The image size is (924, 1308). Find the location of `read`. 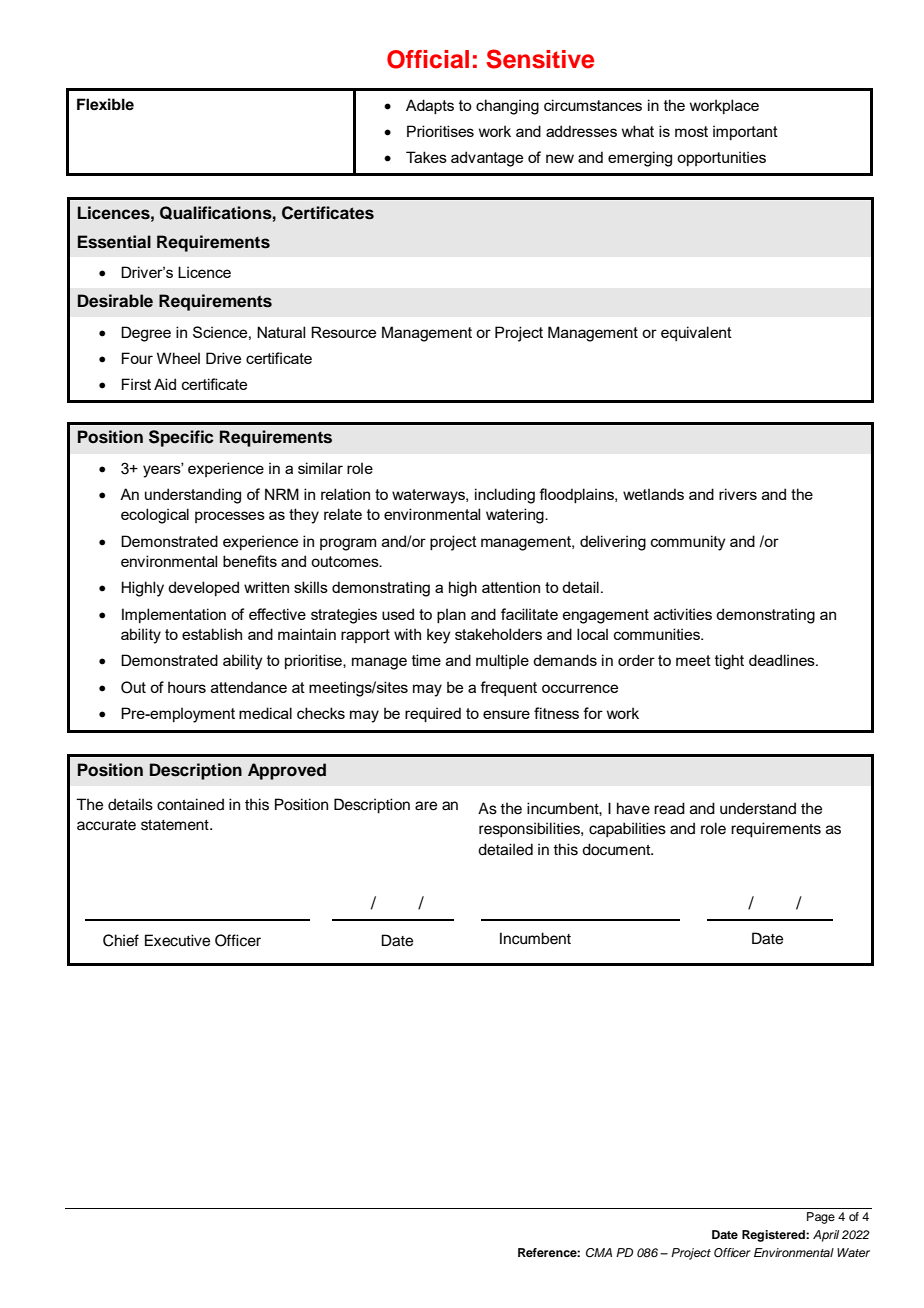

read is located at coordinates (669, 808).
